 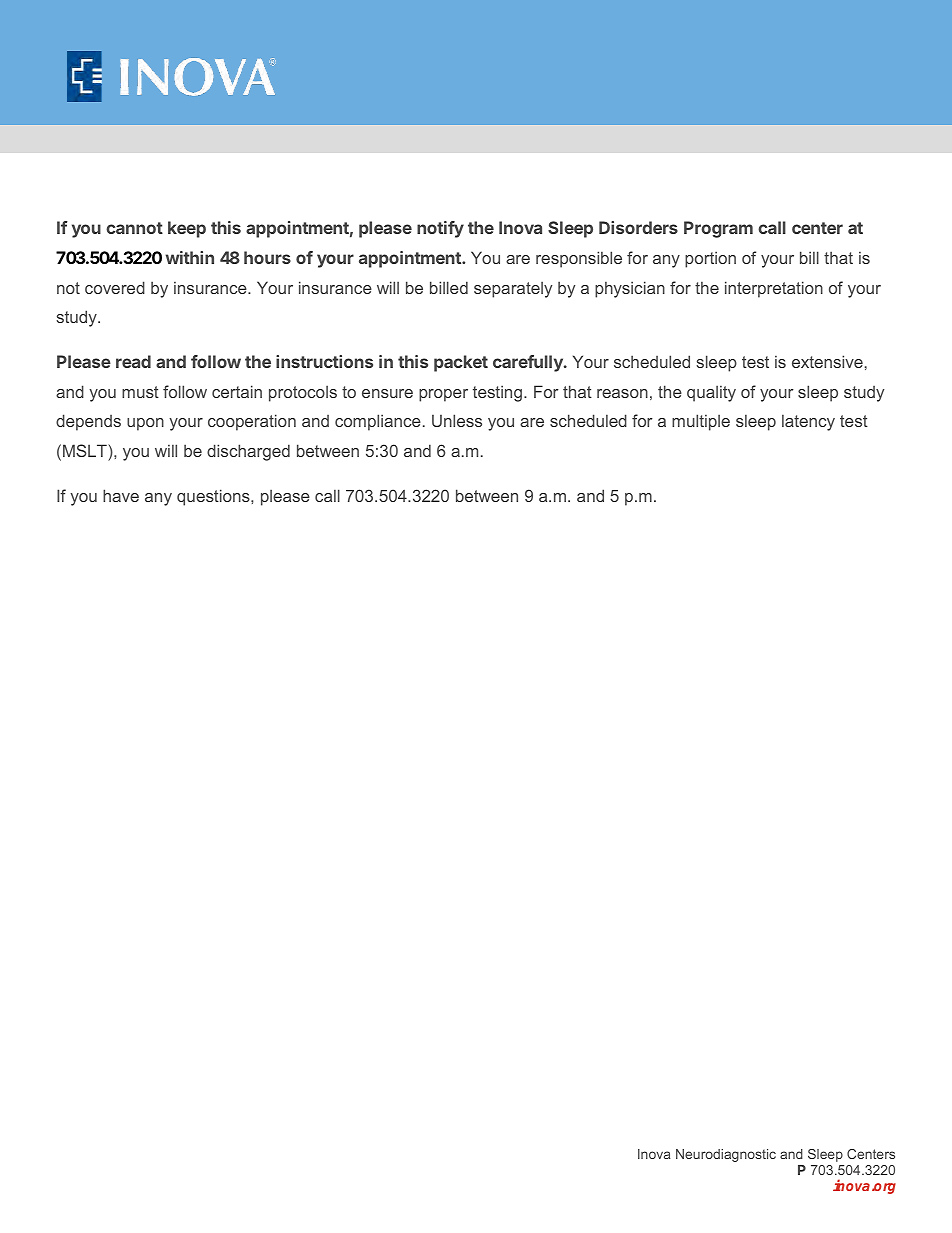 I want to click on extensive, so click(x=827, y=361).
